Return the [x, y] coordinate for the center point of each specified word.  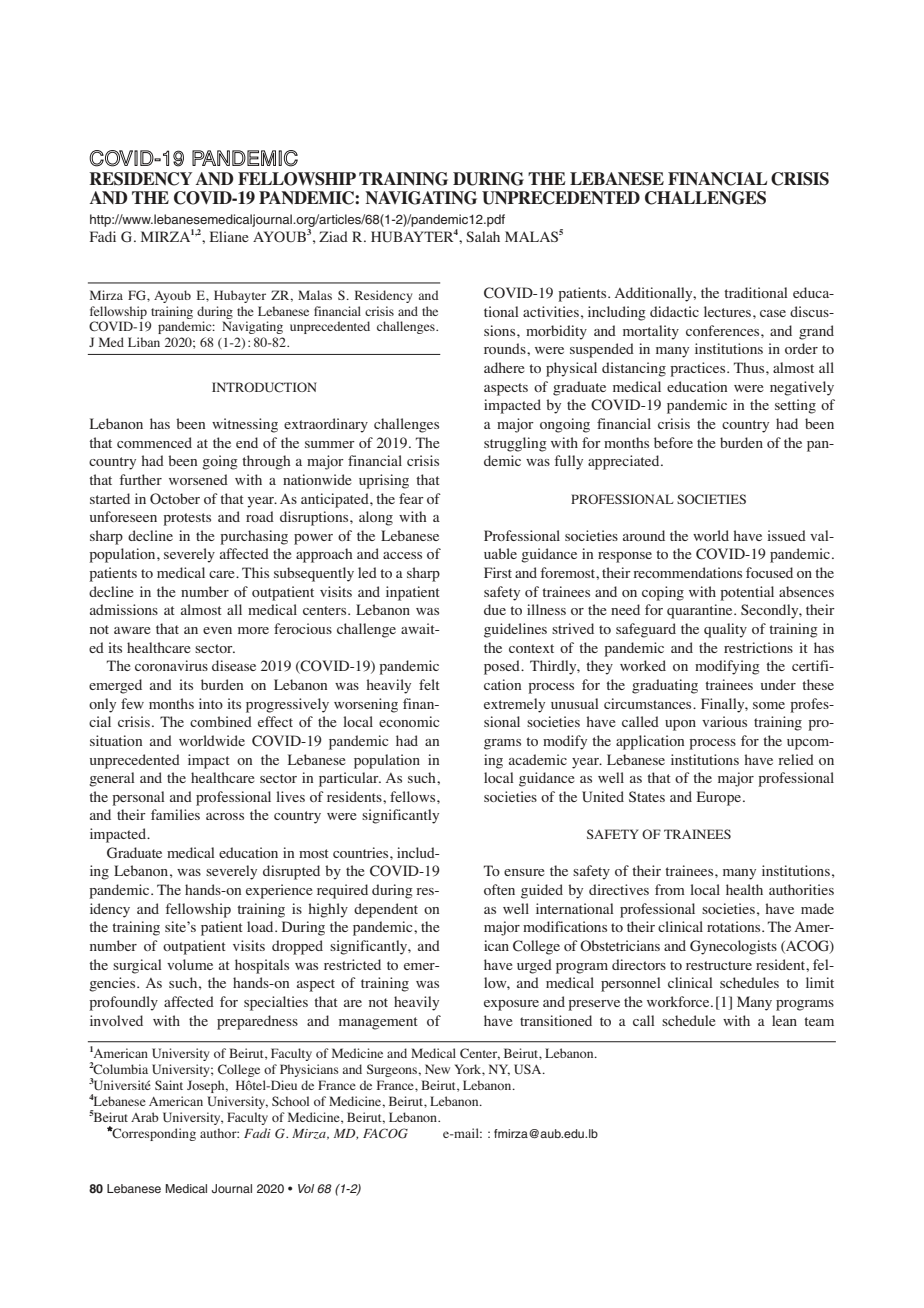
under [778, 684]
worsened [198, 479]
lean [784, 1020]
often [499, 889]
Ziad [333, 236]
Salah [483, 236]
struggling [515, 444]
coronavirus [171, 665]
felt [429, 684]
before [673, 442]
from [670, 889]
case [773, 313]
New [437, 1069]
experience [279, 891]
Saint [169, 1085]
